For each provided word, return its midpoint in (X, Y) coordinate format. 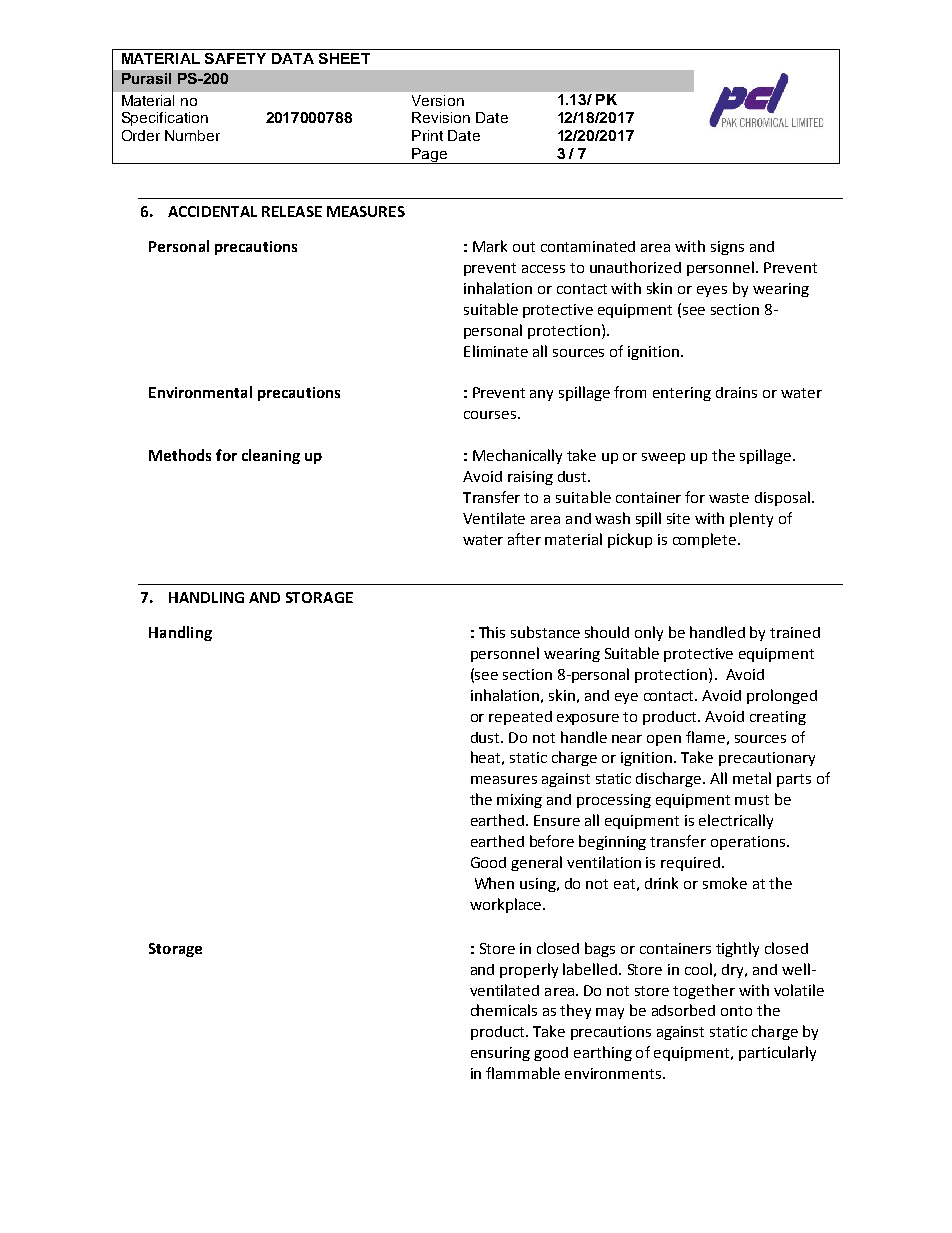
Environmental (200, 392)
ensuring (500, 1054)
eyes (712, 291)
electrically (736, 821)
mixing (519, 801)
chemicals (504, 1010)
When (494, 883)
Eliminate (496, 351)
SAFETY (235, 58)
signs (727, 248)
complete (706, 540)
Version (438, 100)
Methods (180, 455)
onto (736, 1011)
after (524, 539)
